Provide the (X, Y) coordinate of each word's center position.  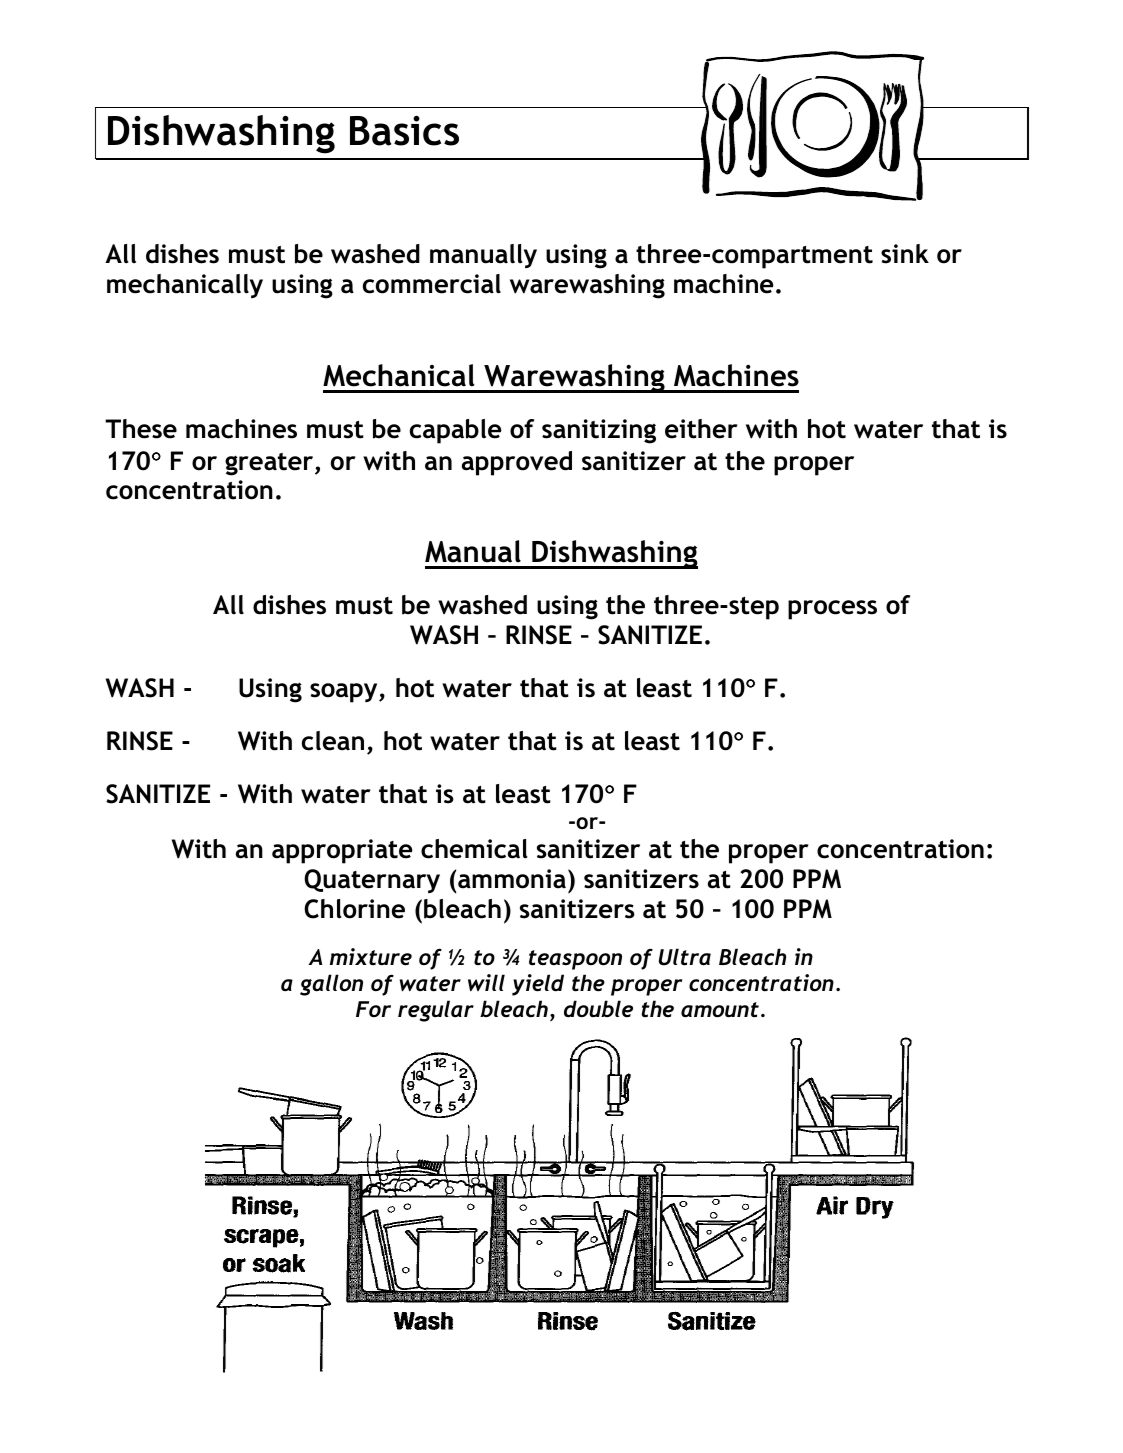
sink (905, 254)
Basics (404, 131)
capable (456, 431)
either (701, 429)
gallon (331, 985)
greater (270, 464)
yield (538, 985)
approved (517, 463)
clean (333, 741)
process (832, 610)
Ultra (685, 957)
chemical (474, 849)
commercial (432, 284)
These (141, 429)
